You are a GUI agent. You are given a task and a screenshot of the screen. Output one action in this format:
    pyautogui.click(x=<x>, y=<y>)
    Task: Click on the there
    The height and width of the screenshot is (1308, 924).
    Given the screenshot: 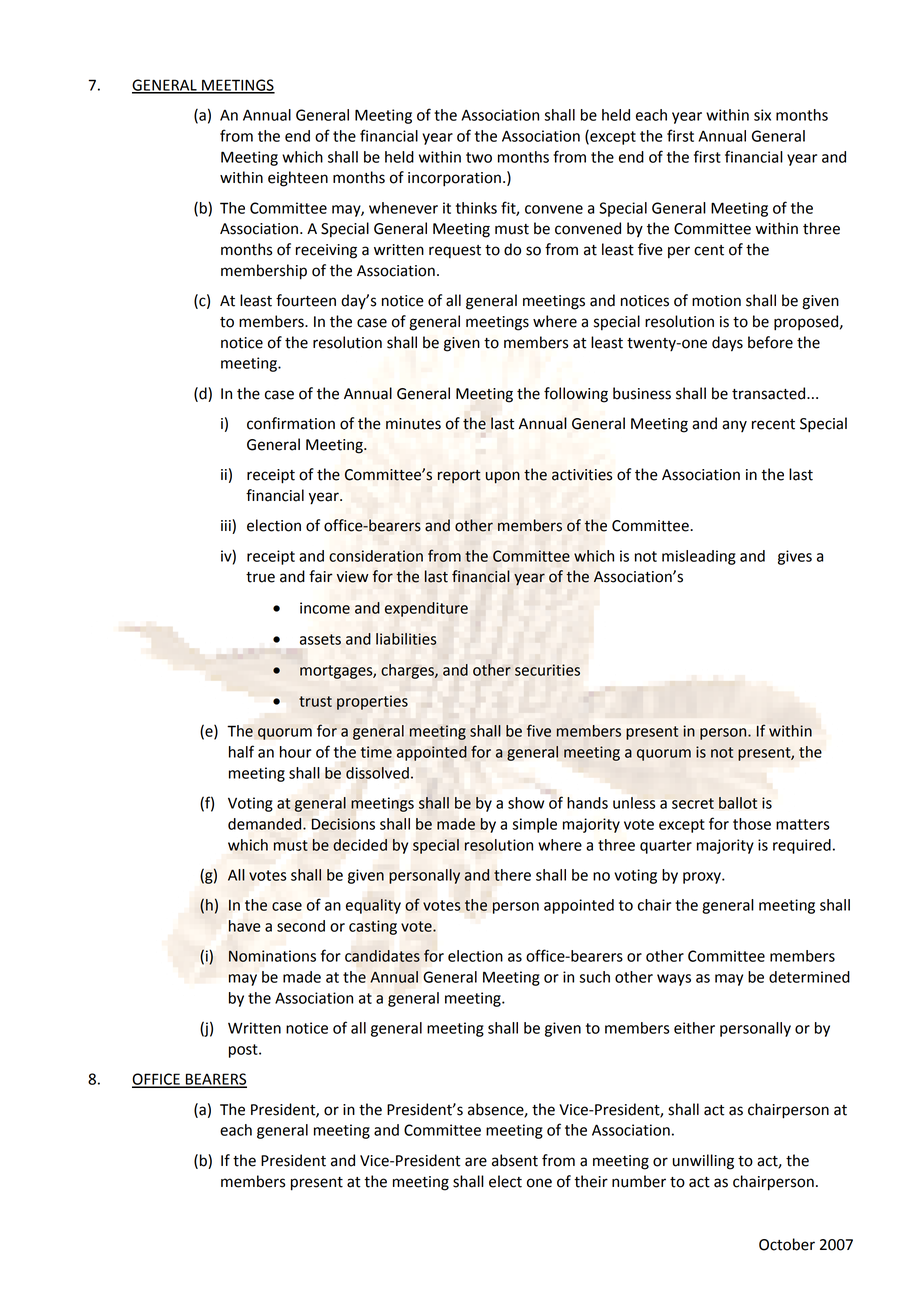 What is the action you would take?
    pyautogui.click(x=512, y=875)
